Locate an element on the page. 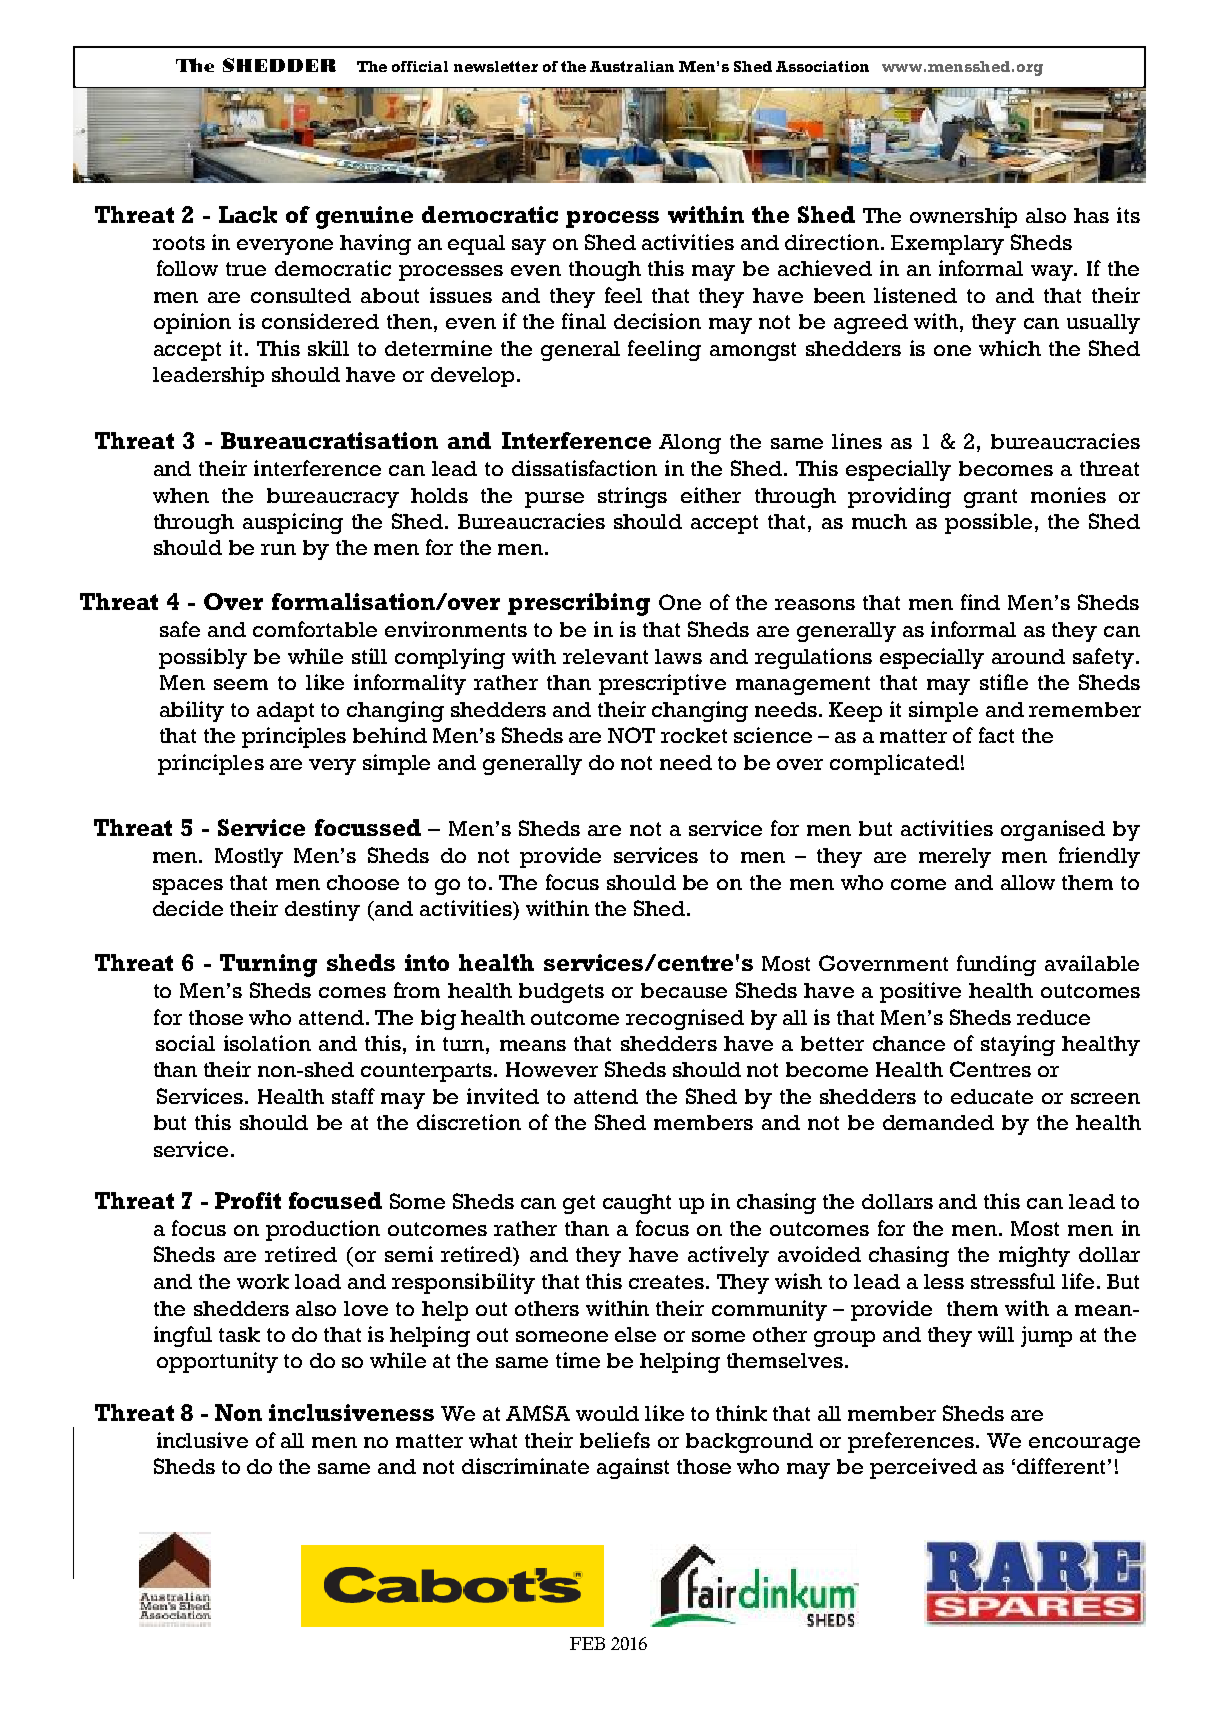 Image resolution: width=1219 pixels, height=1724 pixels. allow is located at coordinates (1028, 882).
